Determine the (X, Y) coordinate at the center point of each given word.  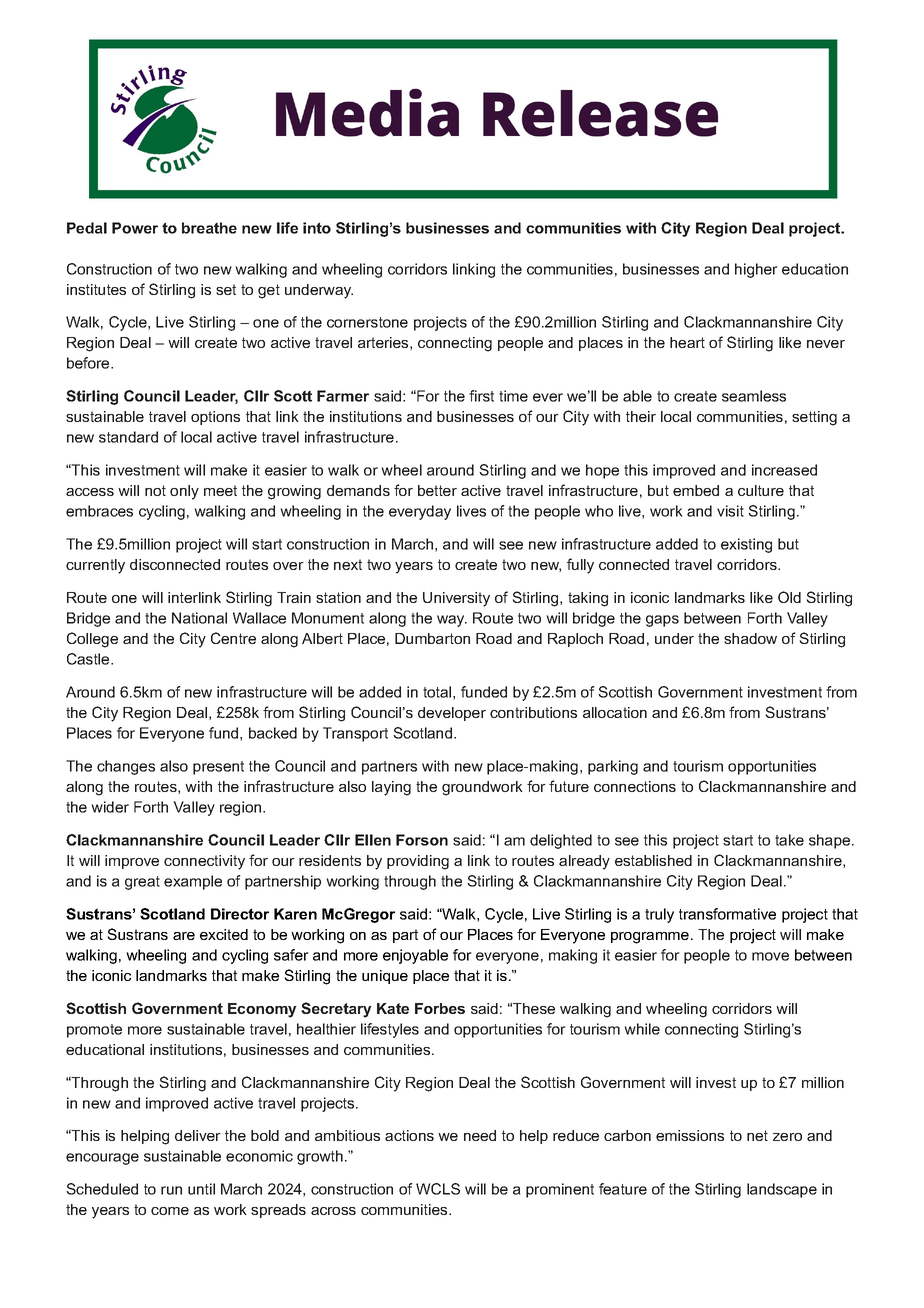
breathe (209, 228)
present (218, 768)
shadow (750, 638)
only (184, 492)
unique (385, 977)
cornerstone (367, 322)
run (171, 1190)
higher (756, 270)
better (437, 490)
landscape (782, 1190)
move (770, 956)
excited (224, 934)
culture (761, 490)
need (480, 1135)
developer (452, 714)
